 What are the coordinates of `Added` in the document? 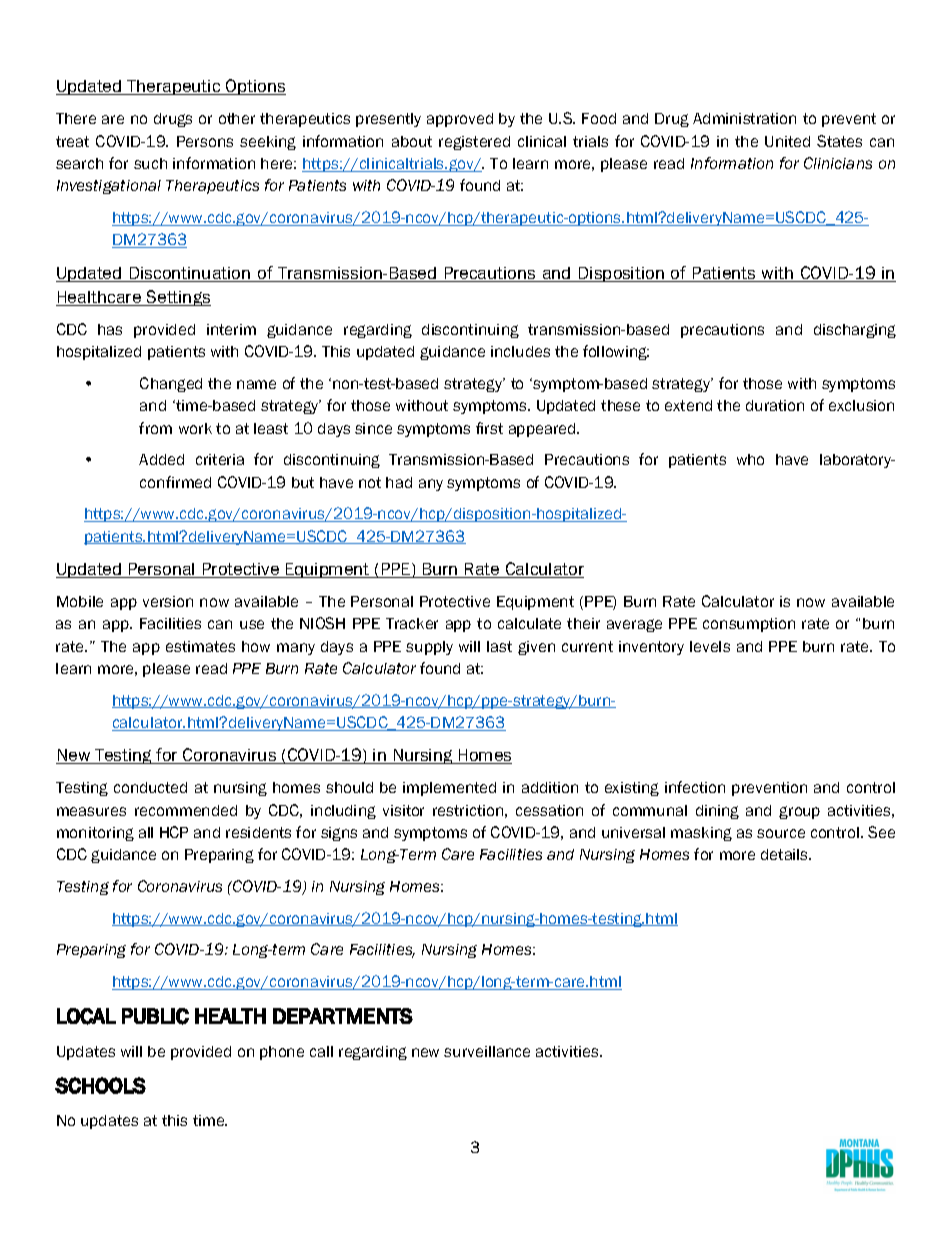 It's located at (161, 459).
